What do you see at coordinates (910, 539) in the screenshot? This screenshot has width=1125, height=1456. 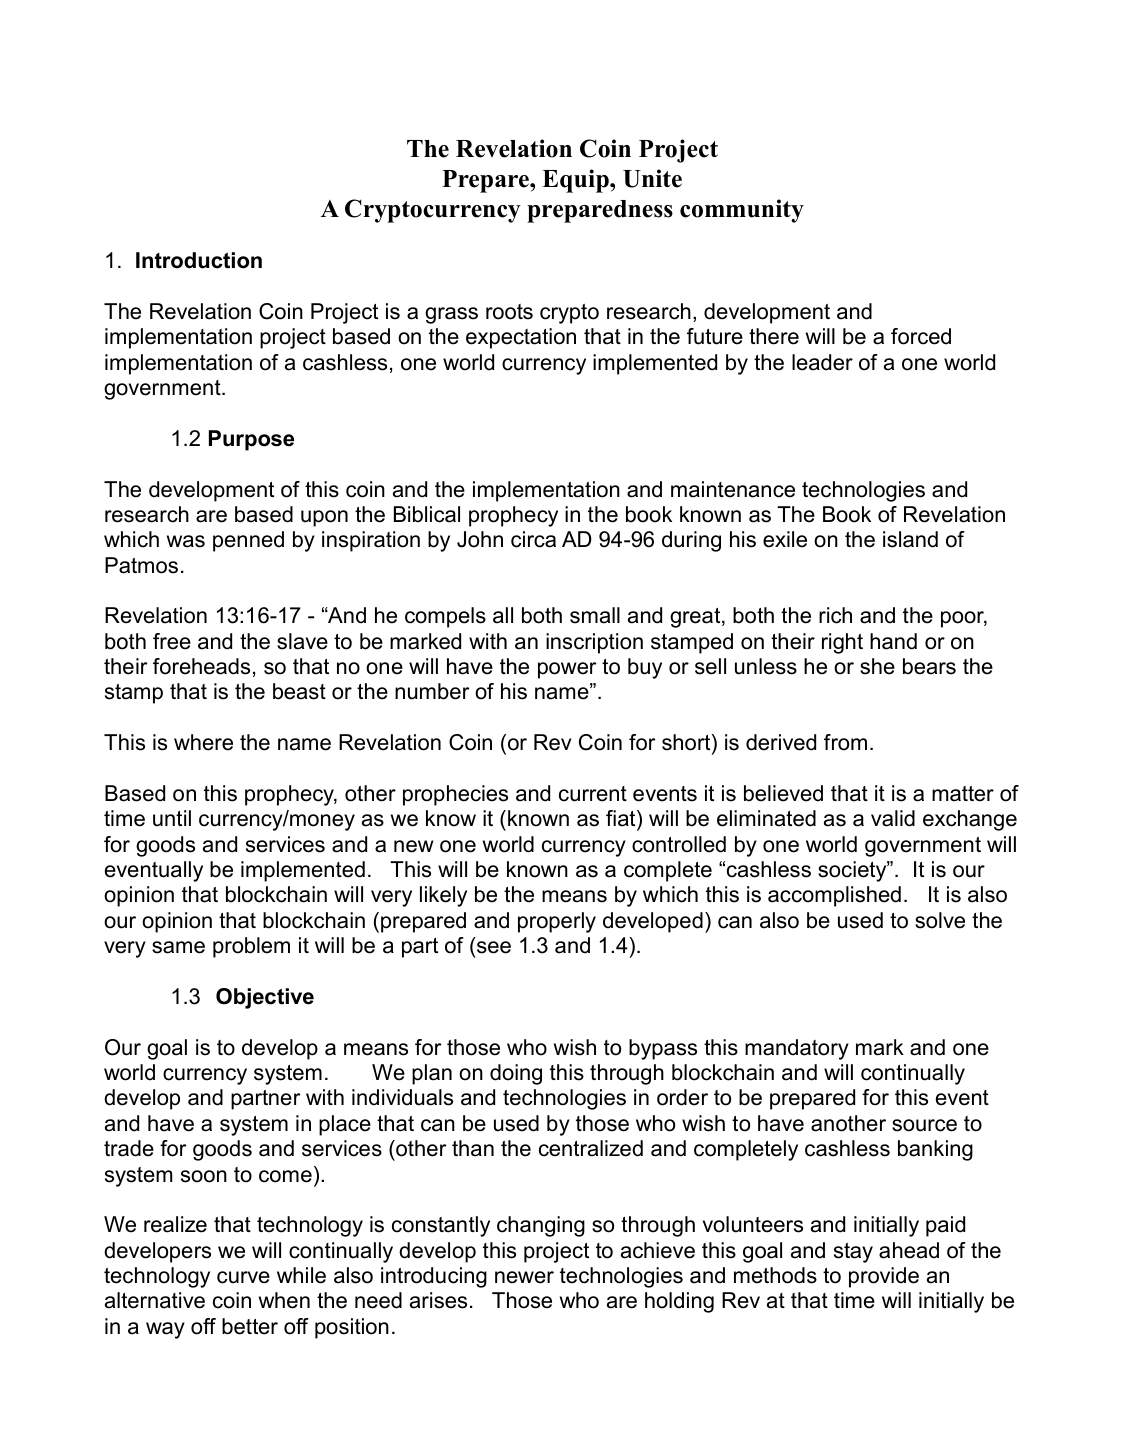 I see `island` at bounding box center [910, 539].
